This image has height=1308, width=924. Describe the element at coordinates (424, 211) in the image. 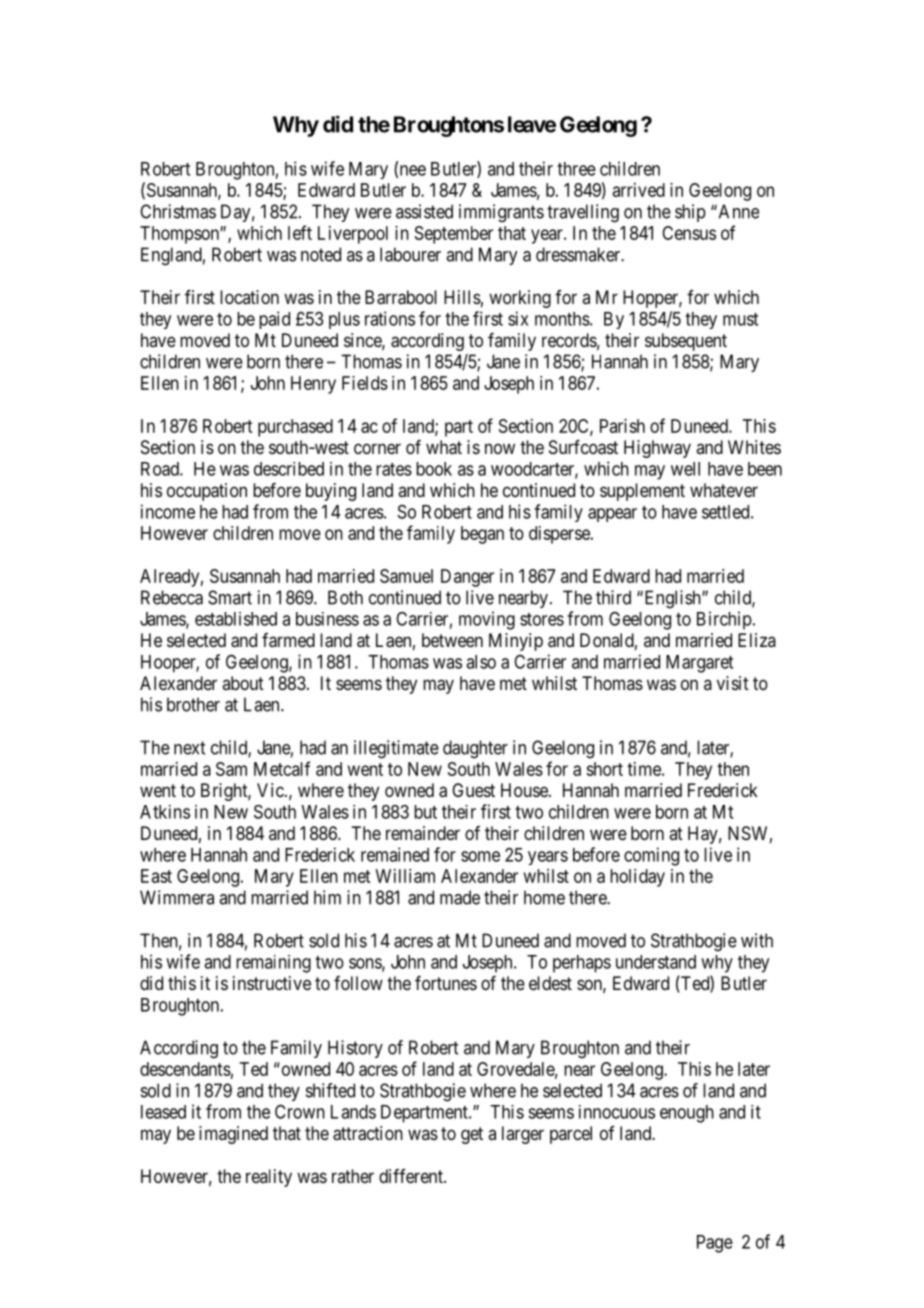

I see `assisted` at that location.
